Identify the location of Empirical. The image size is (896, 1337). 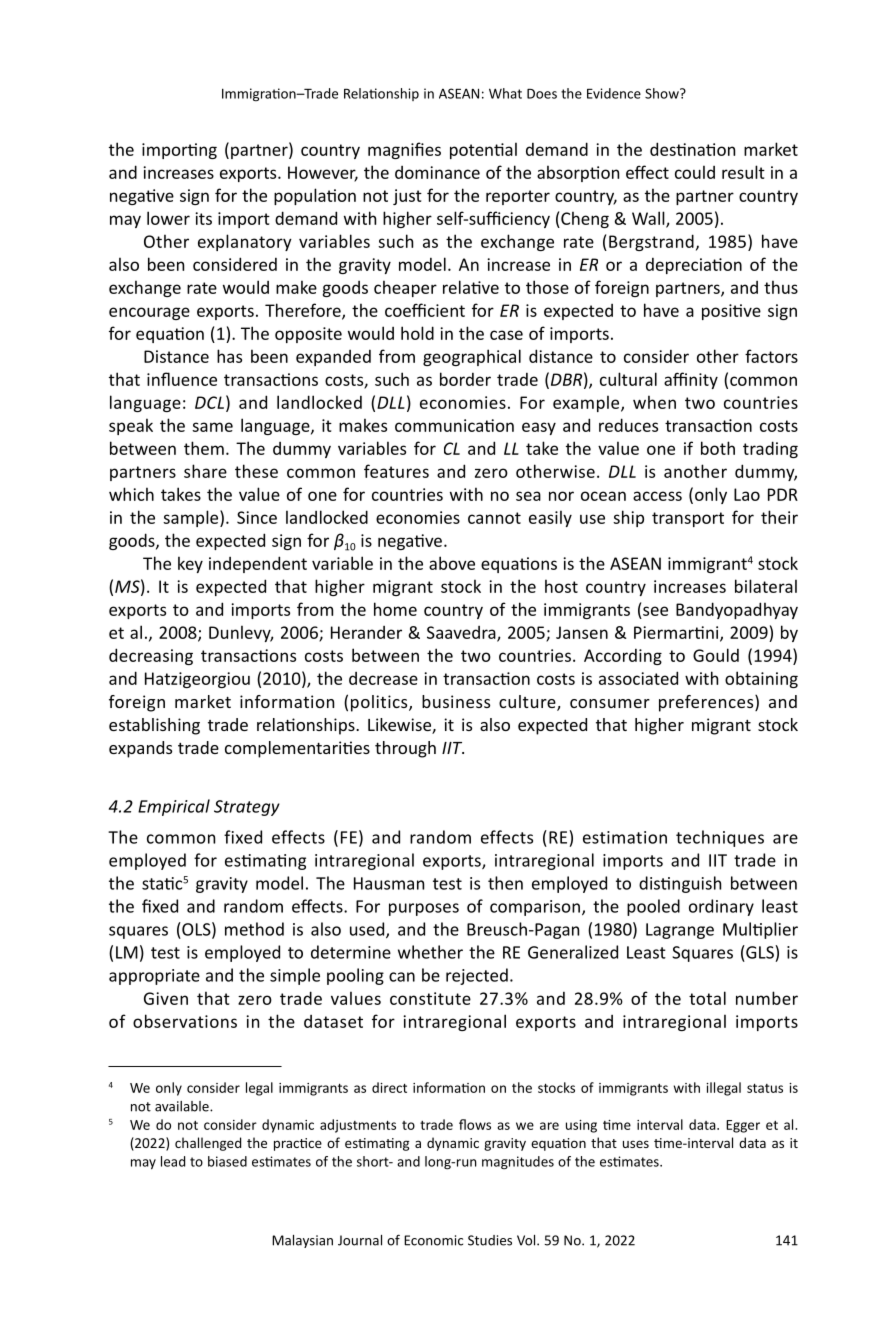
(174, 807).
